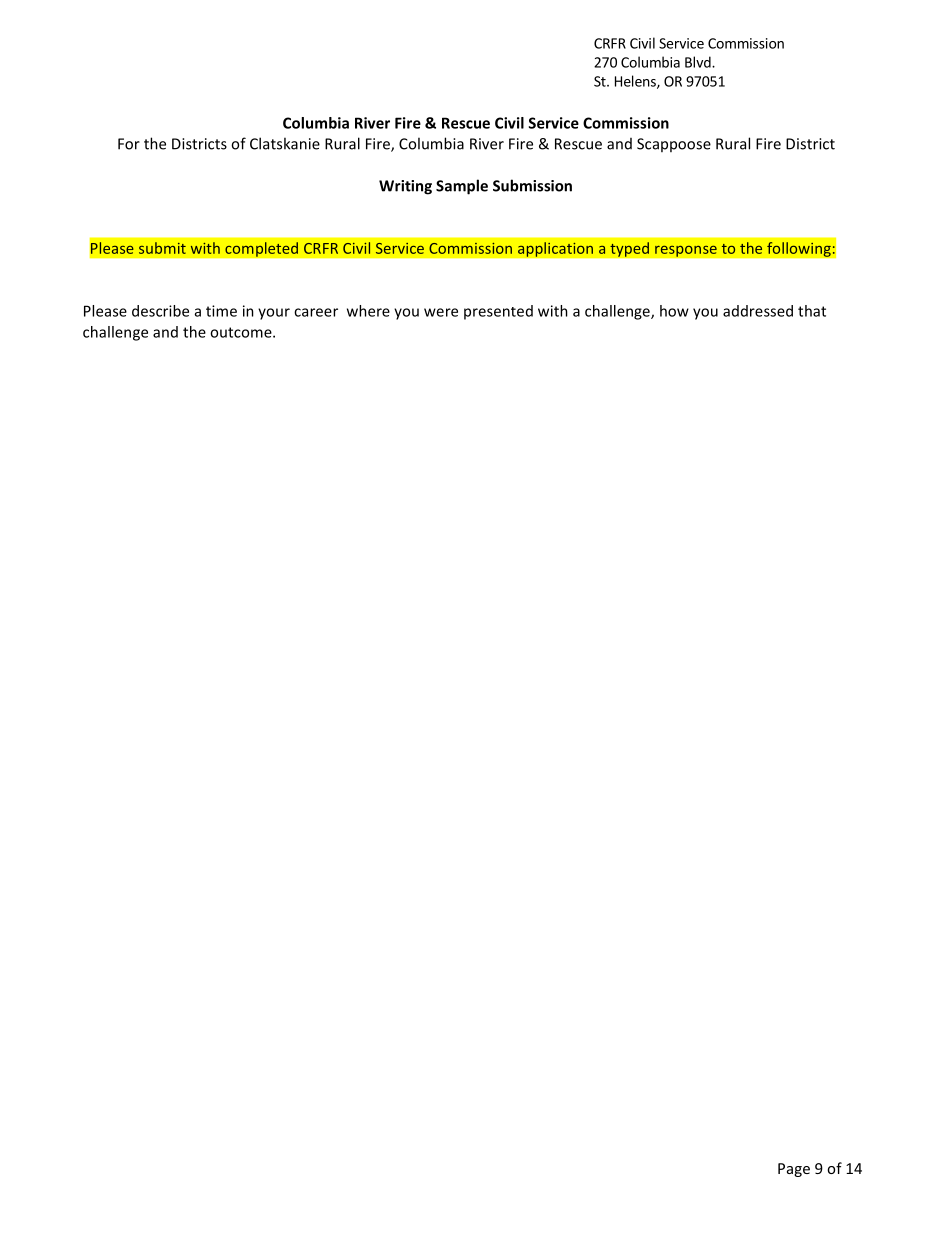 Image resolution: width=952 pixels, height=1233 pixels. What do you see at coordinates (812, 311) in the image?
I see `that` at bounding box center [812, 311].
